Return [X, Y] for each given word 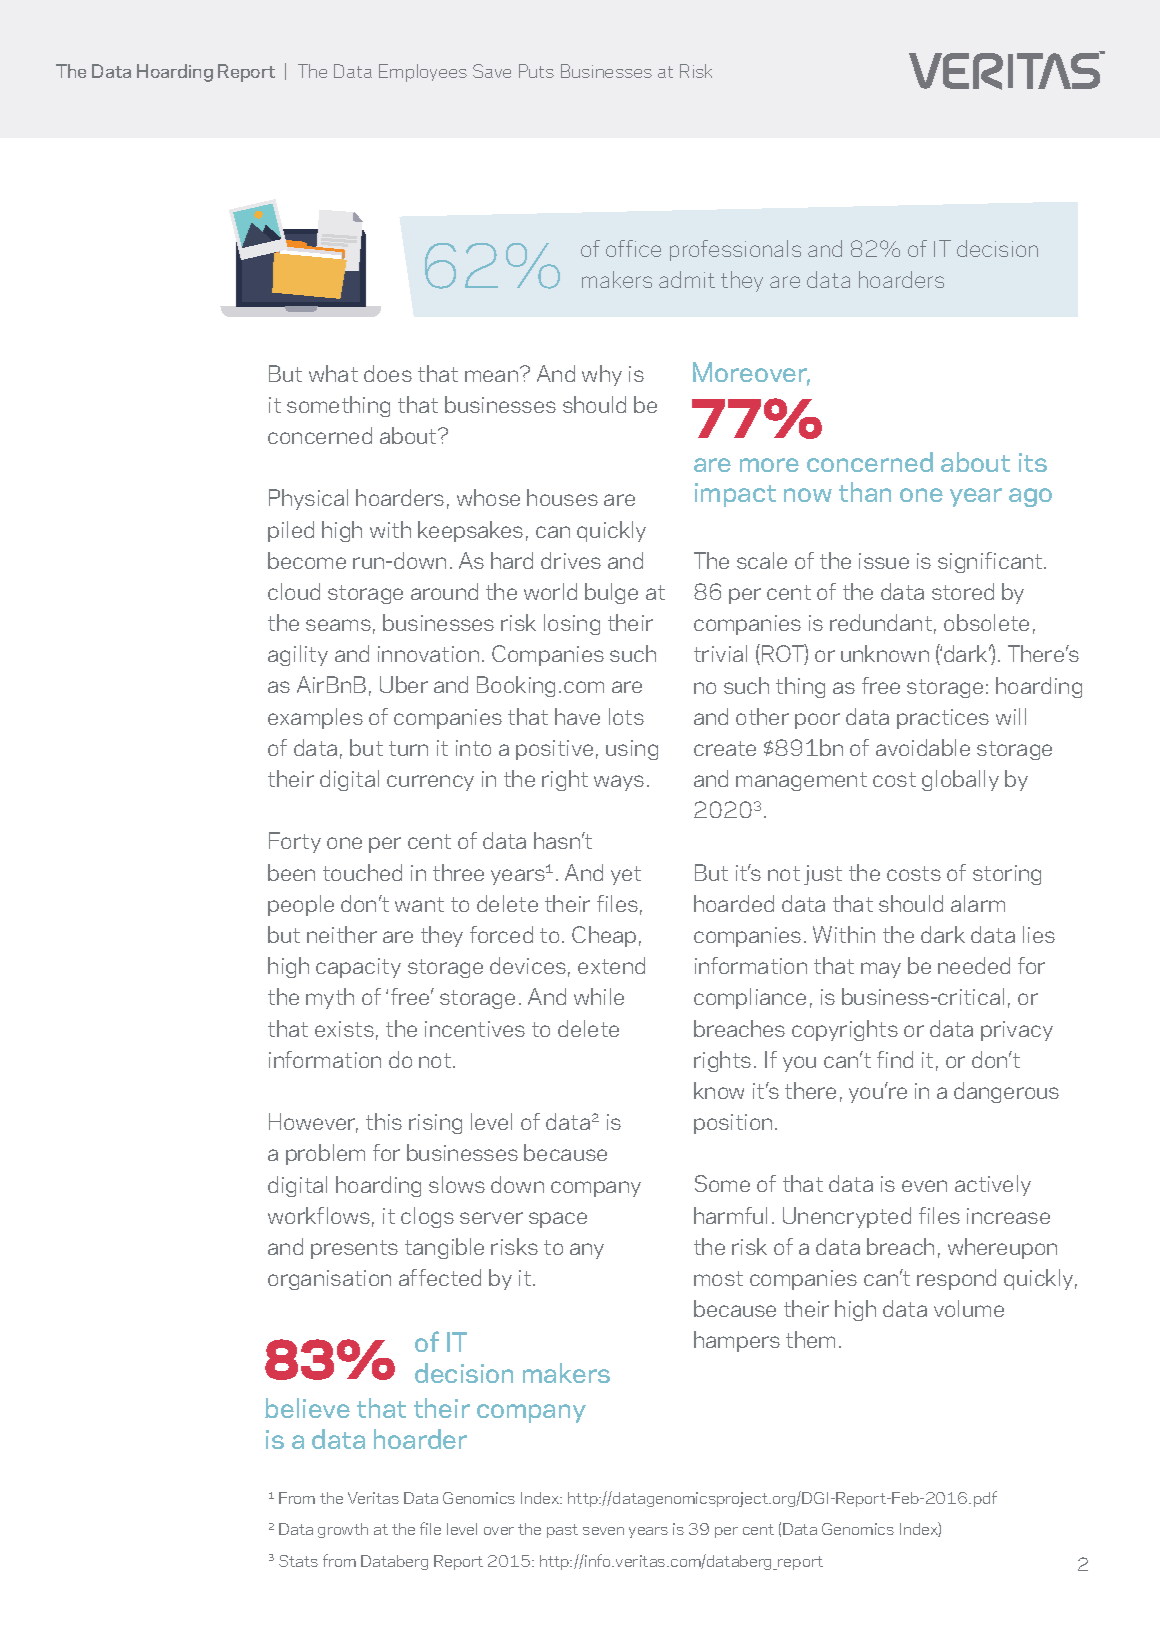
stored [963, 591]
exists [344, 1029]
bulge [611, 593]
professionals [735, 250]
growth [343, 1530]
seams [338, 625]
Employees [423, 73]
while [599, 996]
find [895, 1059]
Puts [536, 71]
